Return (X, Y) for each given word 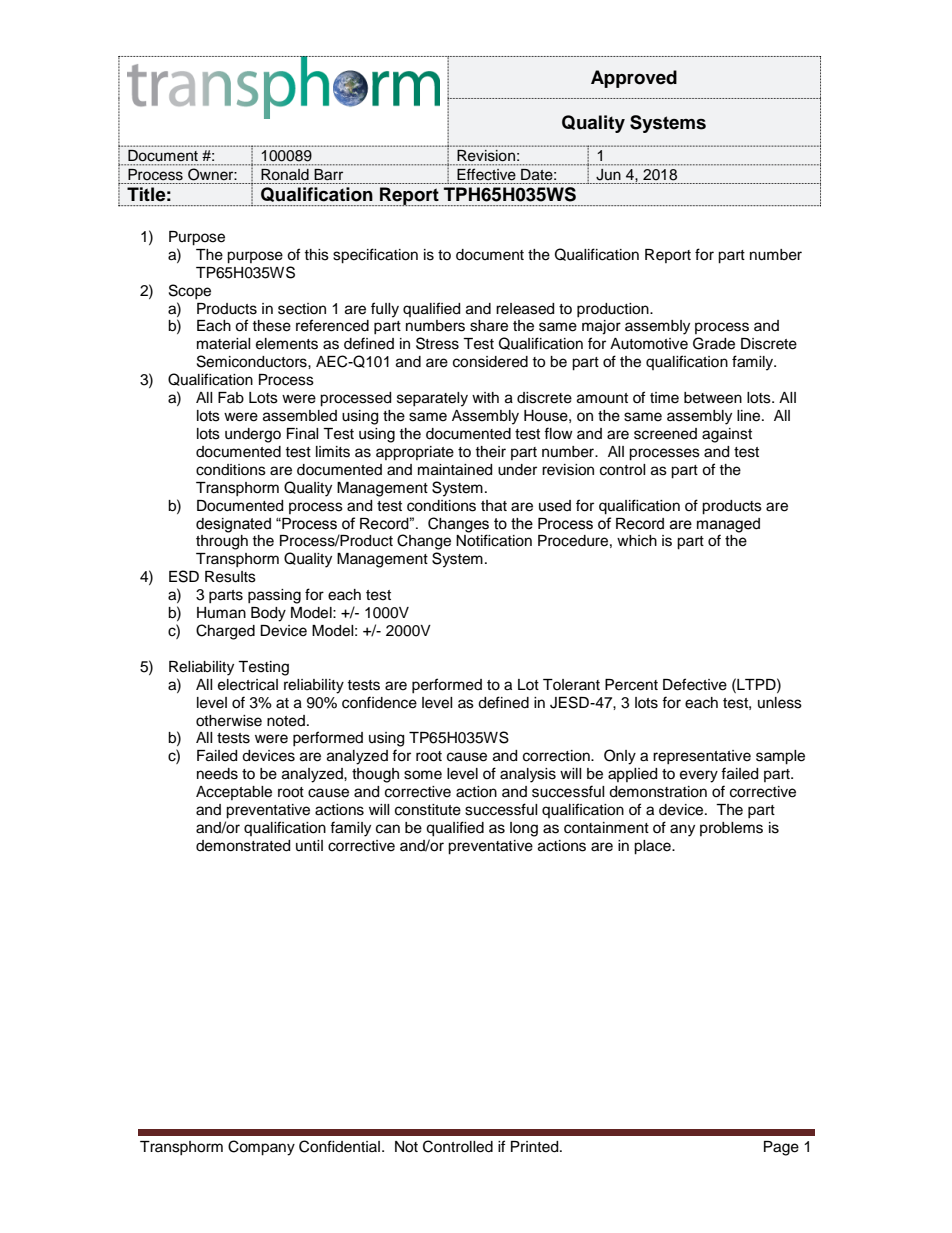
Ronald (285, 174)
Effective (486, 174)
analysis (528, 775)
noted (286, 721)
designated (233, 525)
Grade (714, 343)
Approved (634, 79)
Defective (695, 684)
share (489, 326)
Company (261, 1148)
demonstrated (243, 846)
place (653, 847)
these (271, 326)
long (524, 829)
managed (728, 525)
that (494, 506)
